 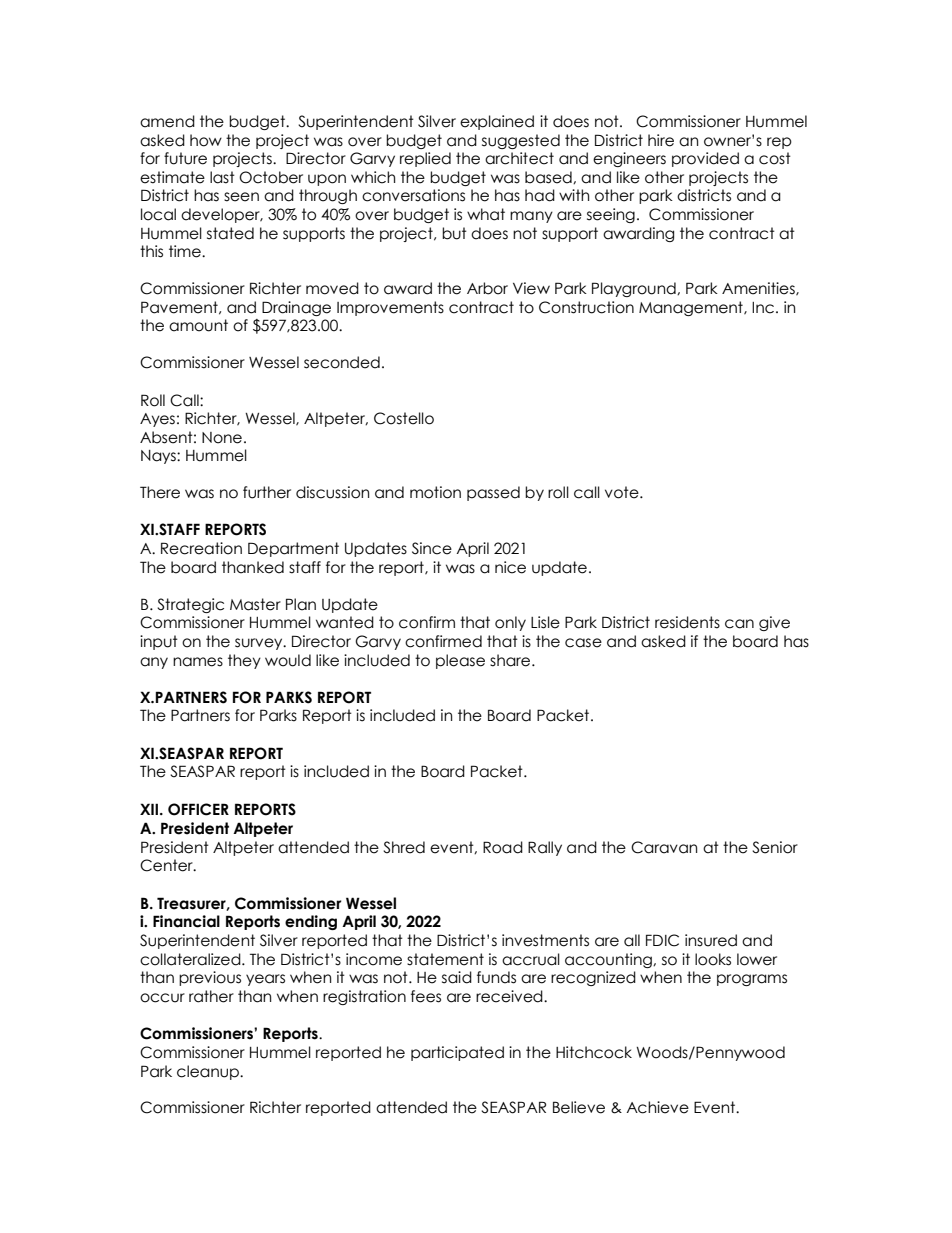 What do you see at coordinates (457, 1053) in the document?
I see `participated` at bounding box center [457, 1053].
